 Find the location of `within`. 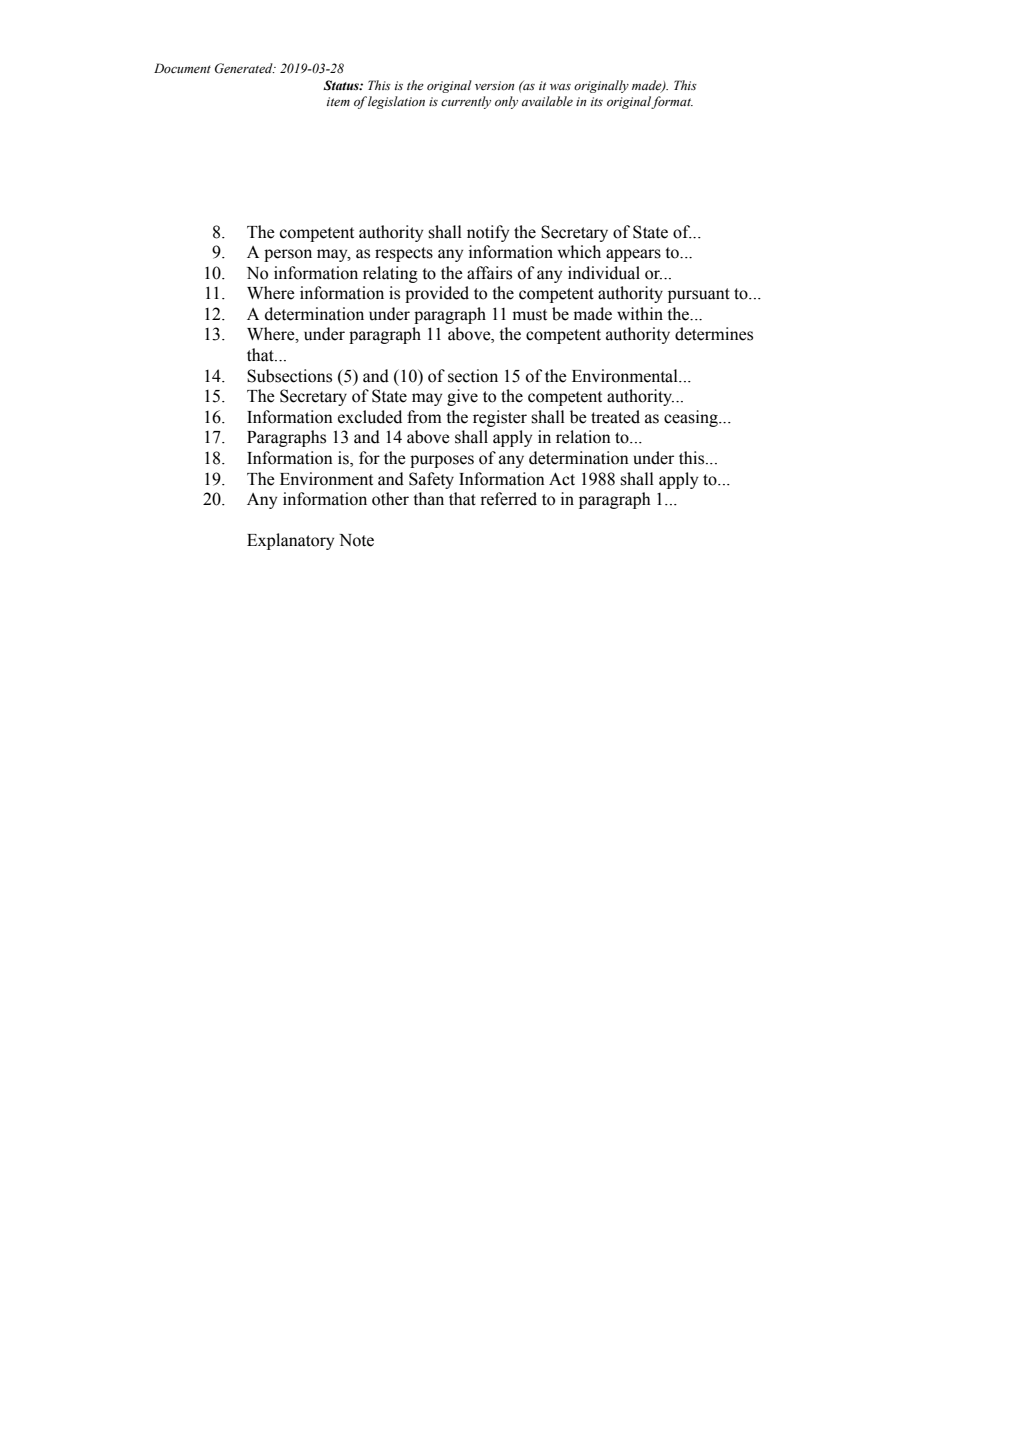

within is located at coordinates (640, 313).
